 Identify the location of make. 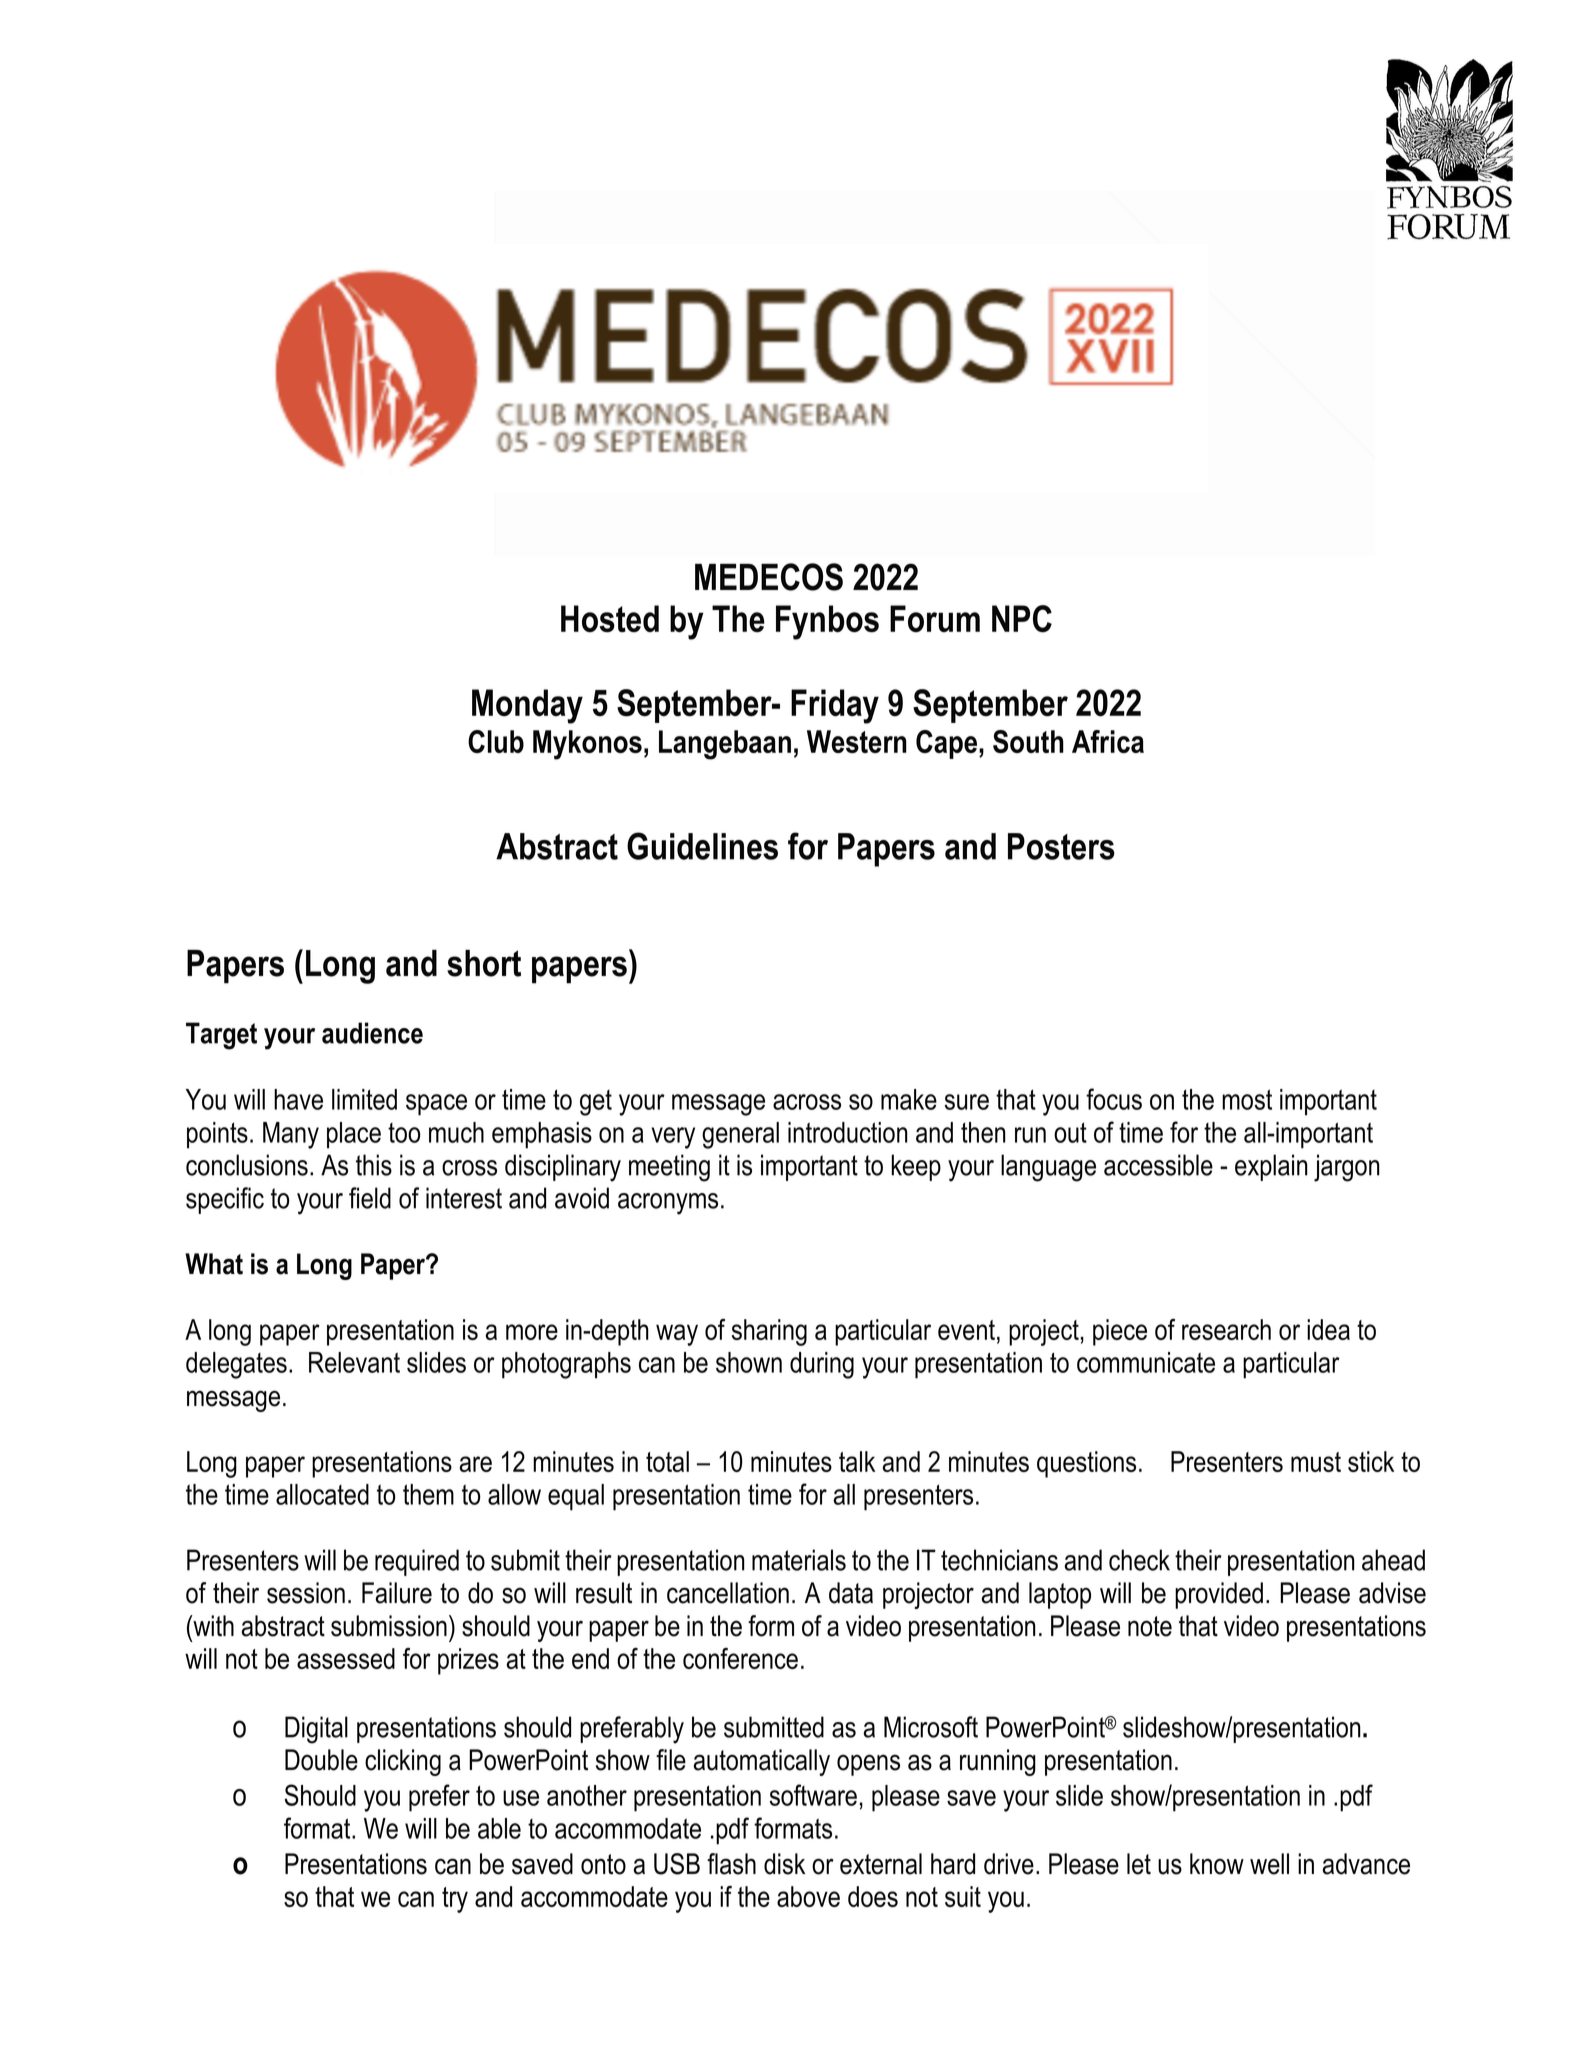
(909, 1099).
